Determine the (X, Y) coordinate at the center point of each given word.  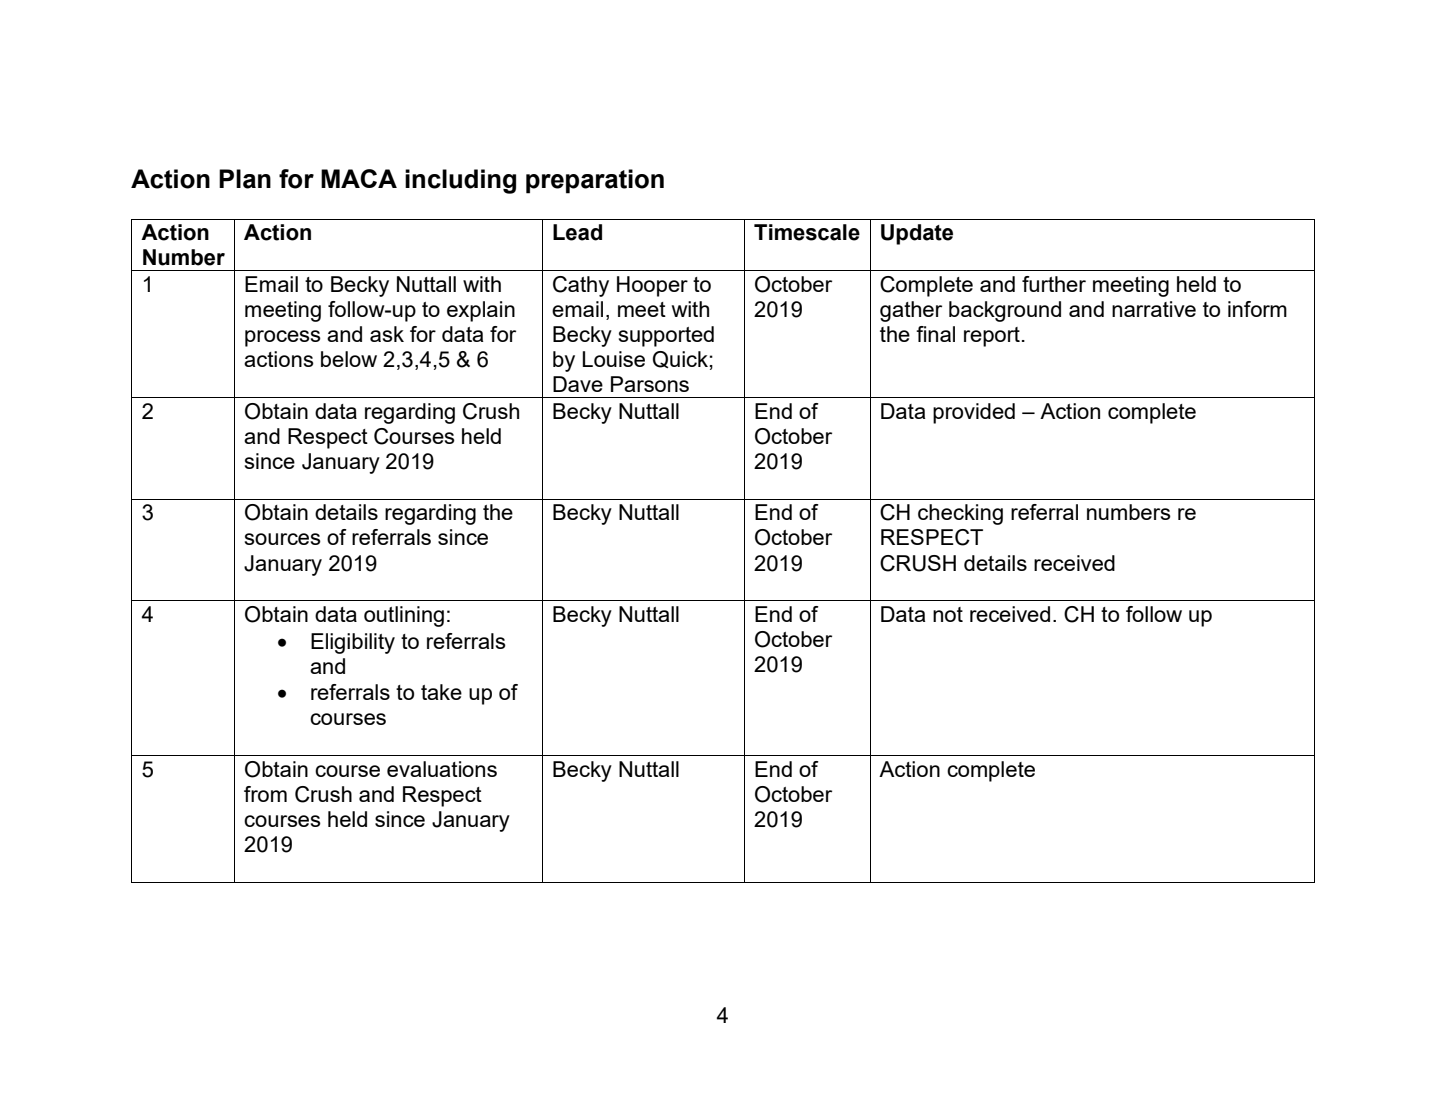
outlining (404, 616)
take (441, 692)
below (349, 359)
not (948, 614)
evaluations (442, 769)
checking (960, 514)
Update (917, 234)
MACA (359, 178)
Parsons (650, 384)
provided (974, 413)
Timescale (807, 232)
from (265, 794)
